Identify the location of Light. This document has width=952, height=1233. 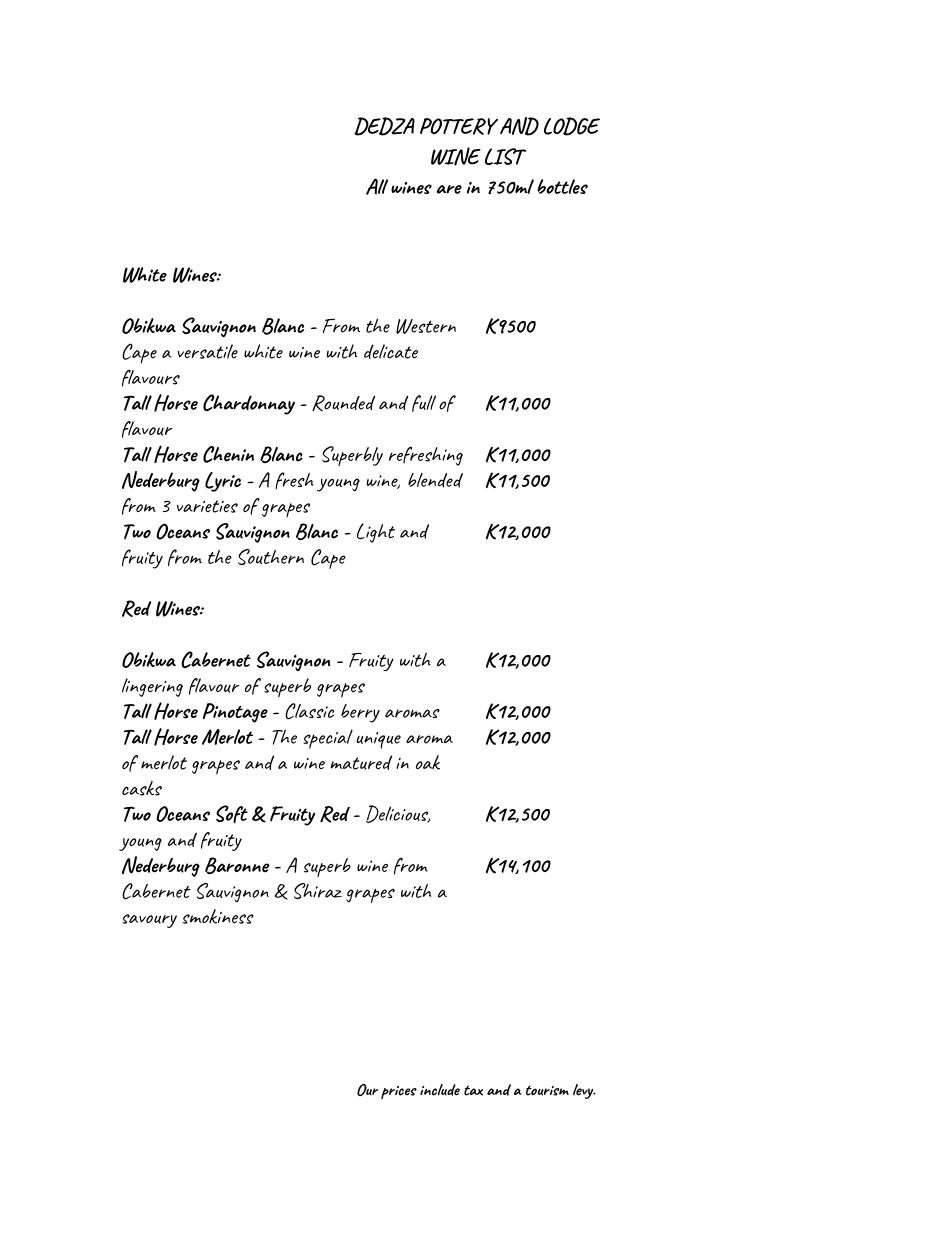
(376, 533).
